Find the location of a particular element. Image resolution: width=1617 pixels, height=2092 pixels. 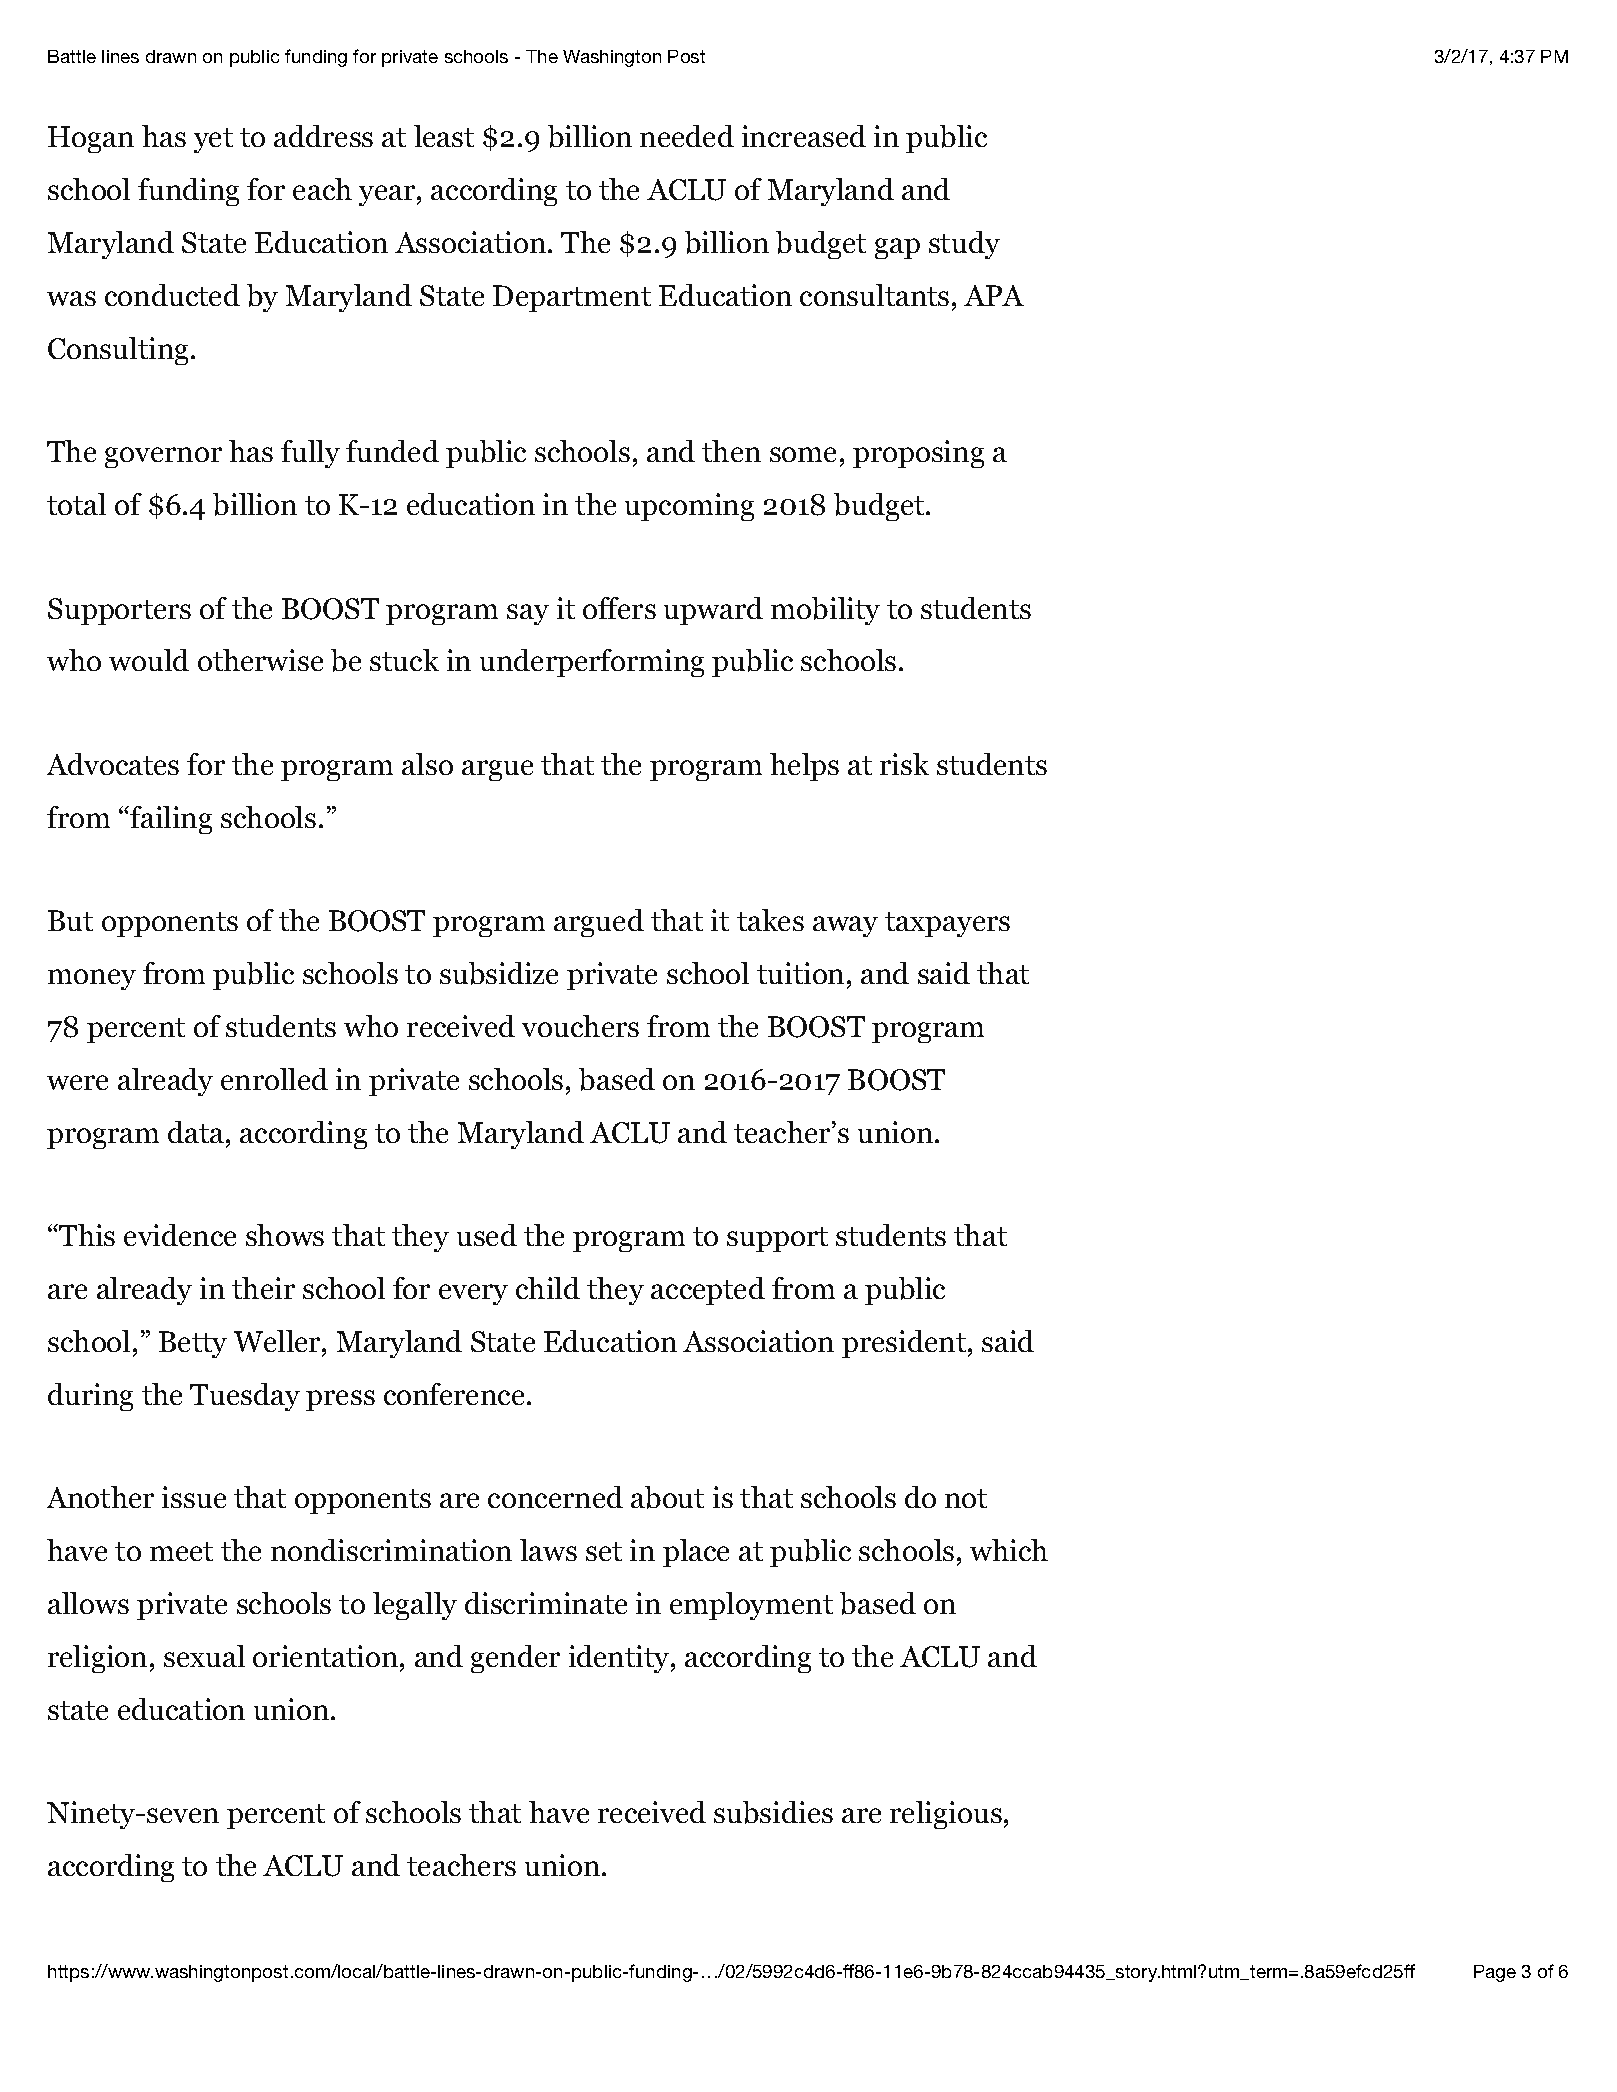

president is located at coordinates (904, 1344).
